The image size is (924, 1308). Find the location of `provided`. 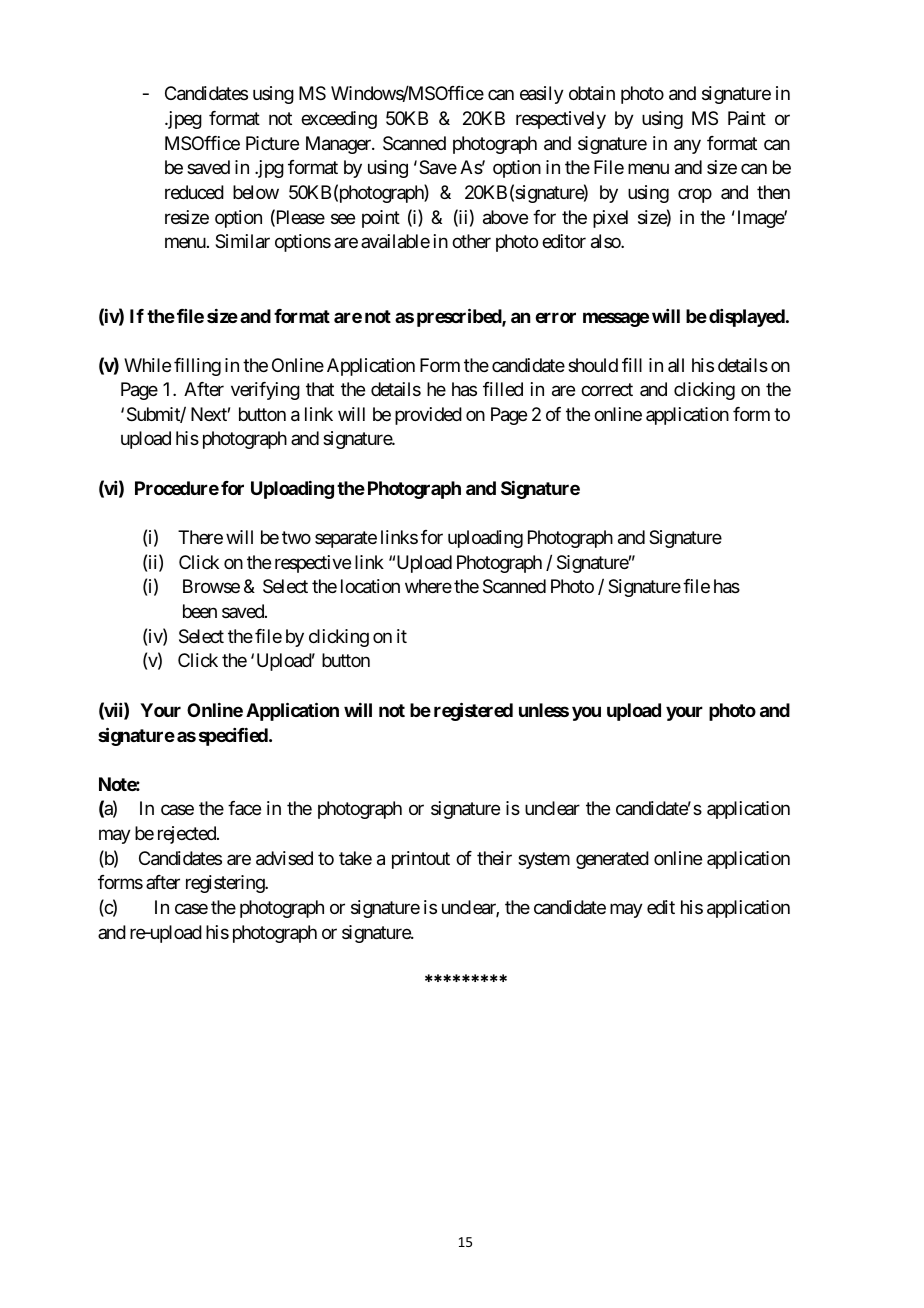

provided is located at coordinates (428, 416).
